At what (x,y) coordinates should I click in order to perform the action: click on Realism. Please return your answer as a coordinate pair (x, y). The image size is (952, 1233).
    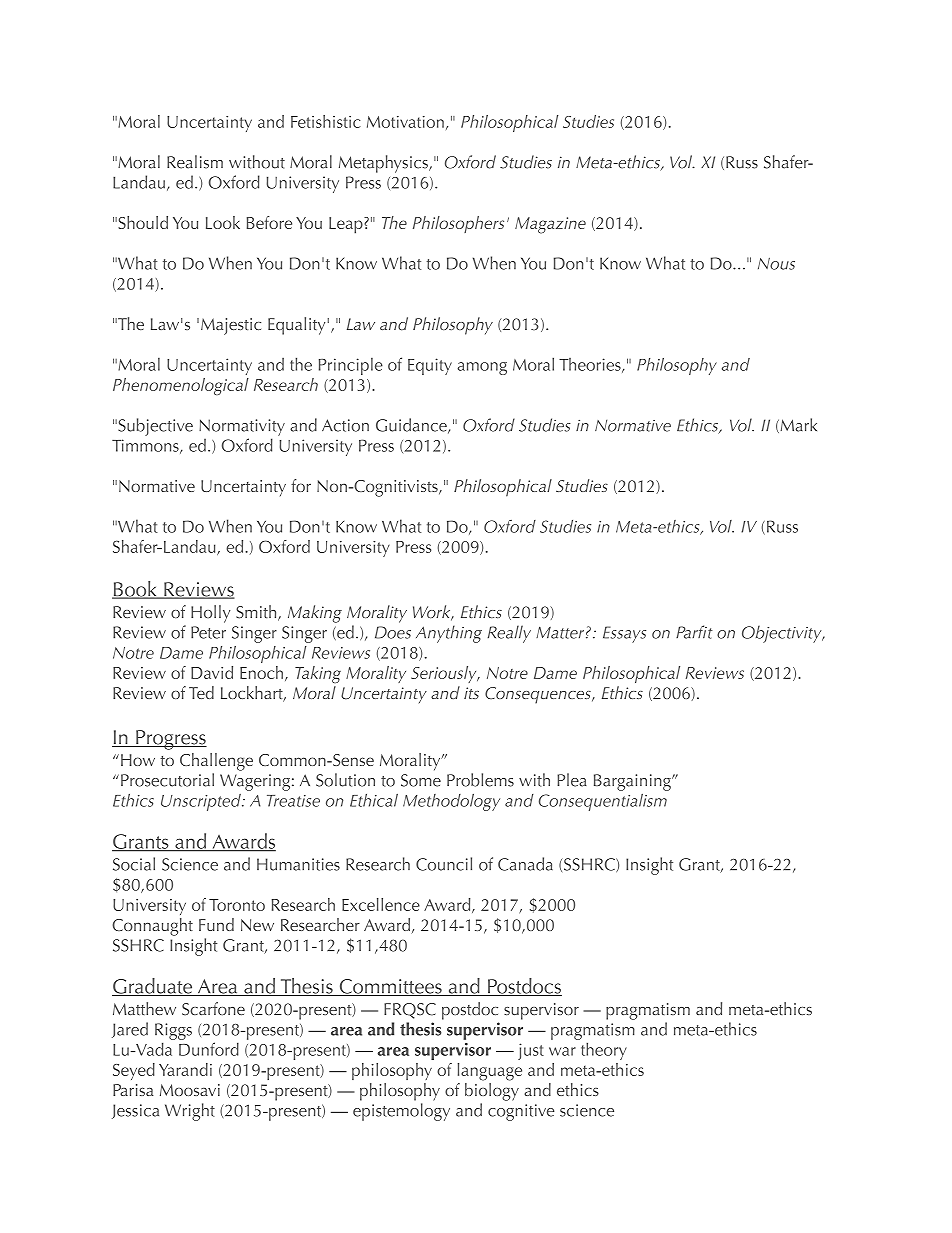
    Looking at the image, I should click on (195, 162).
